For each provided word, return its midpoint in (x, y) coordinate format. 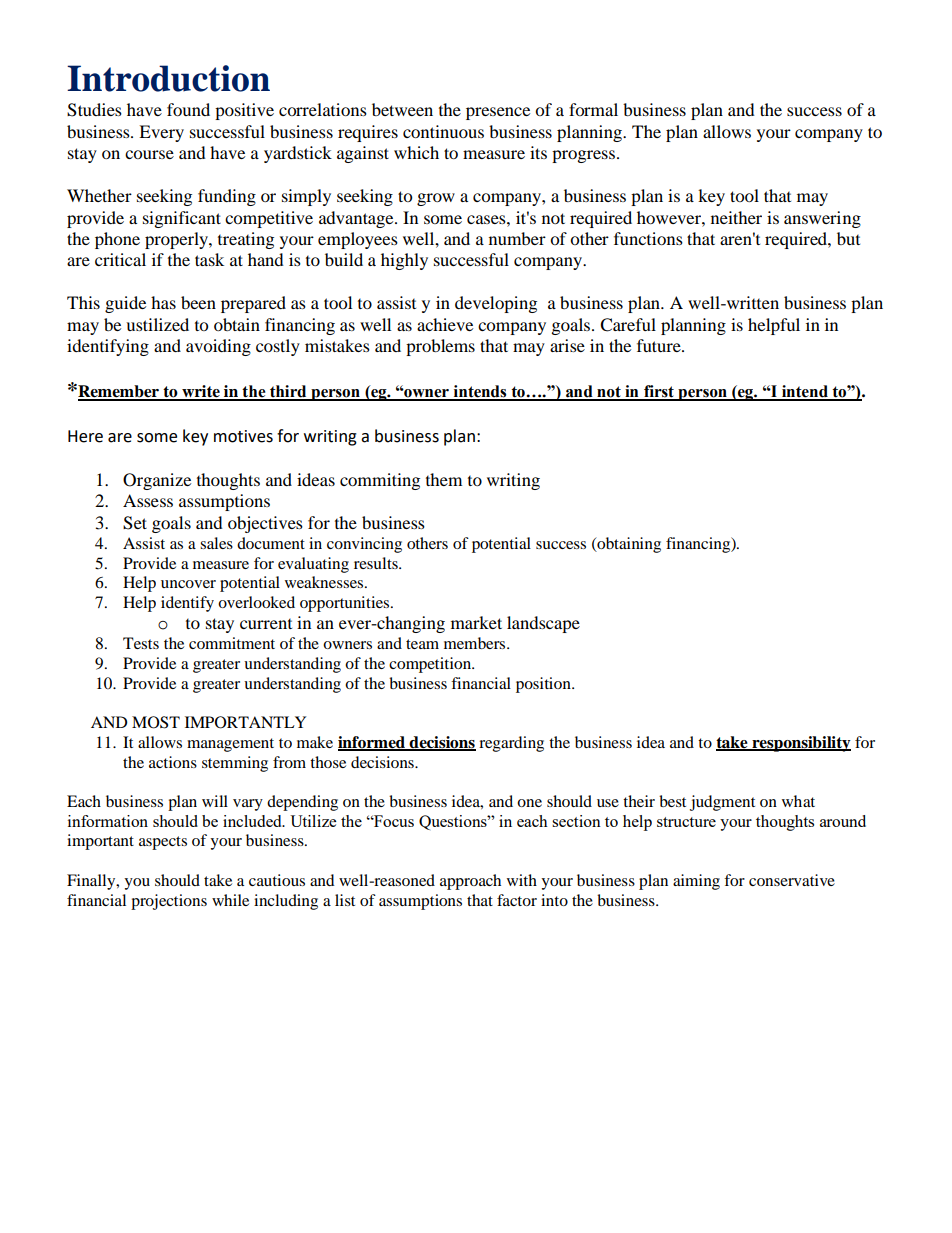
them (444, 479)
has (163, 302)
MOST (156, 722)
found (188, 109)
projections (169, 902)
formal (593, 109)
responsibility (800, 744)
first (659, 392)
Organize (157, 481)
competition (431, 665)
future (660, 345)
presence (498, 113)
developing (496, 304)
